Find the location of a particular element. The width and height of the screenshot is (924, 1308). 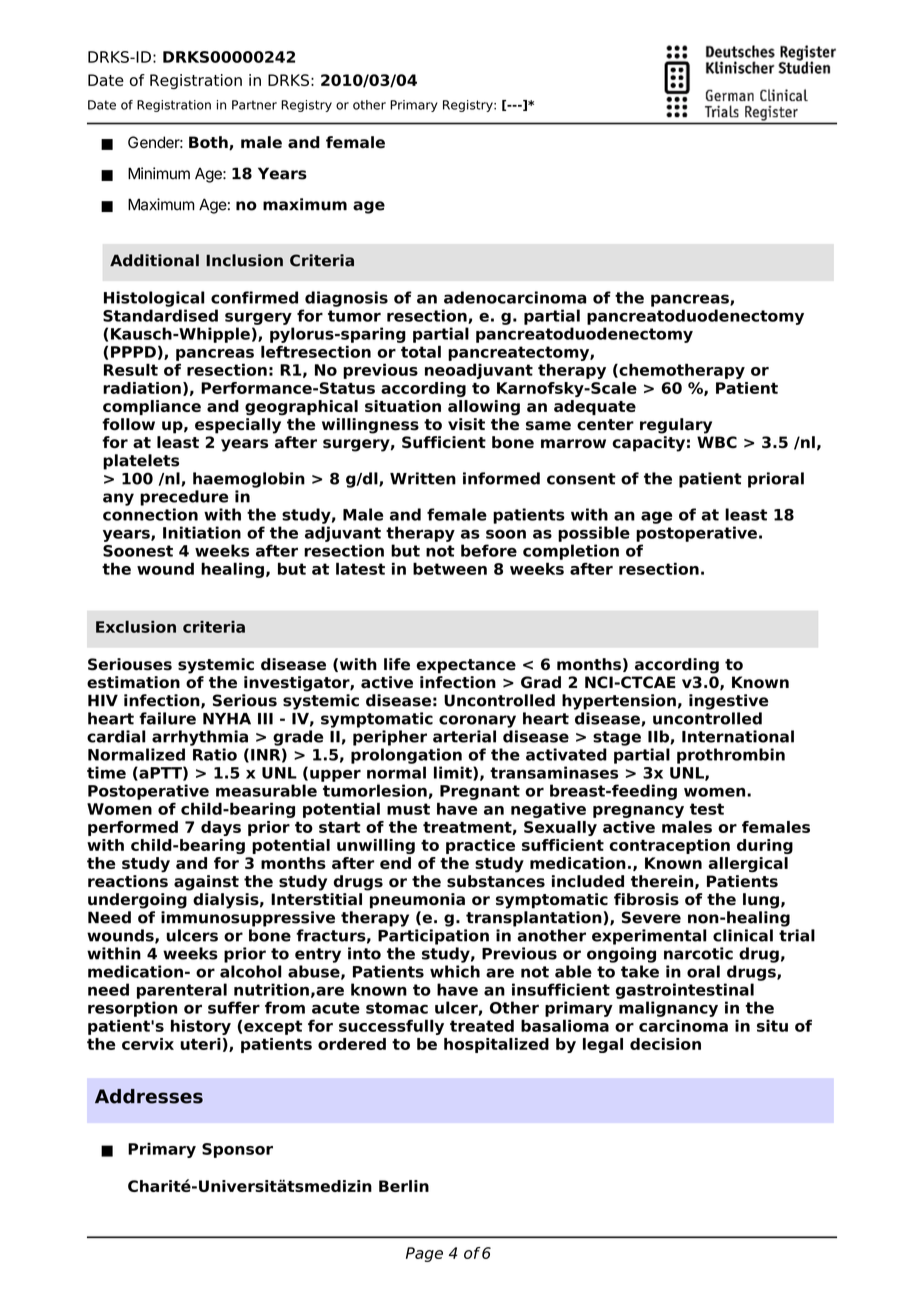

Both is located at coordinates (209, 143).
